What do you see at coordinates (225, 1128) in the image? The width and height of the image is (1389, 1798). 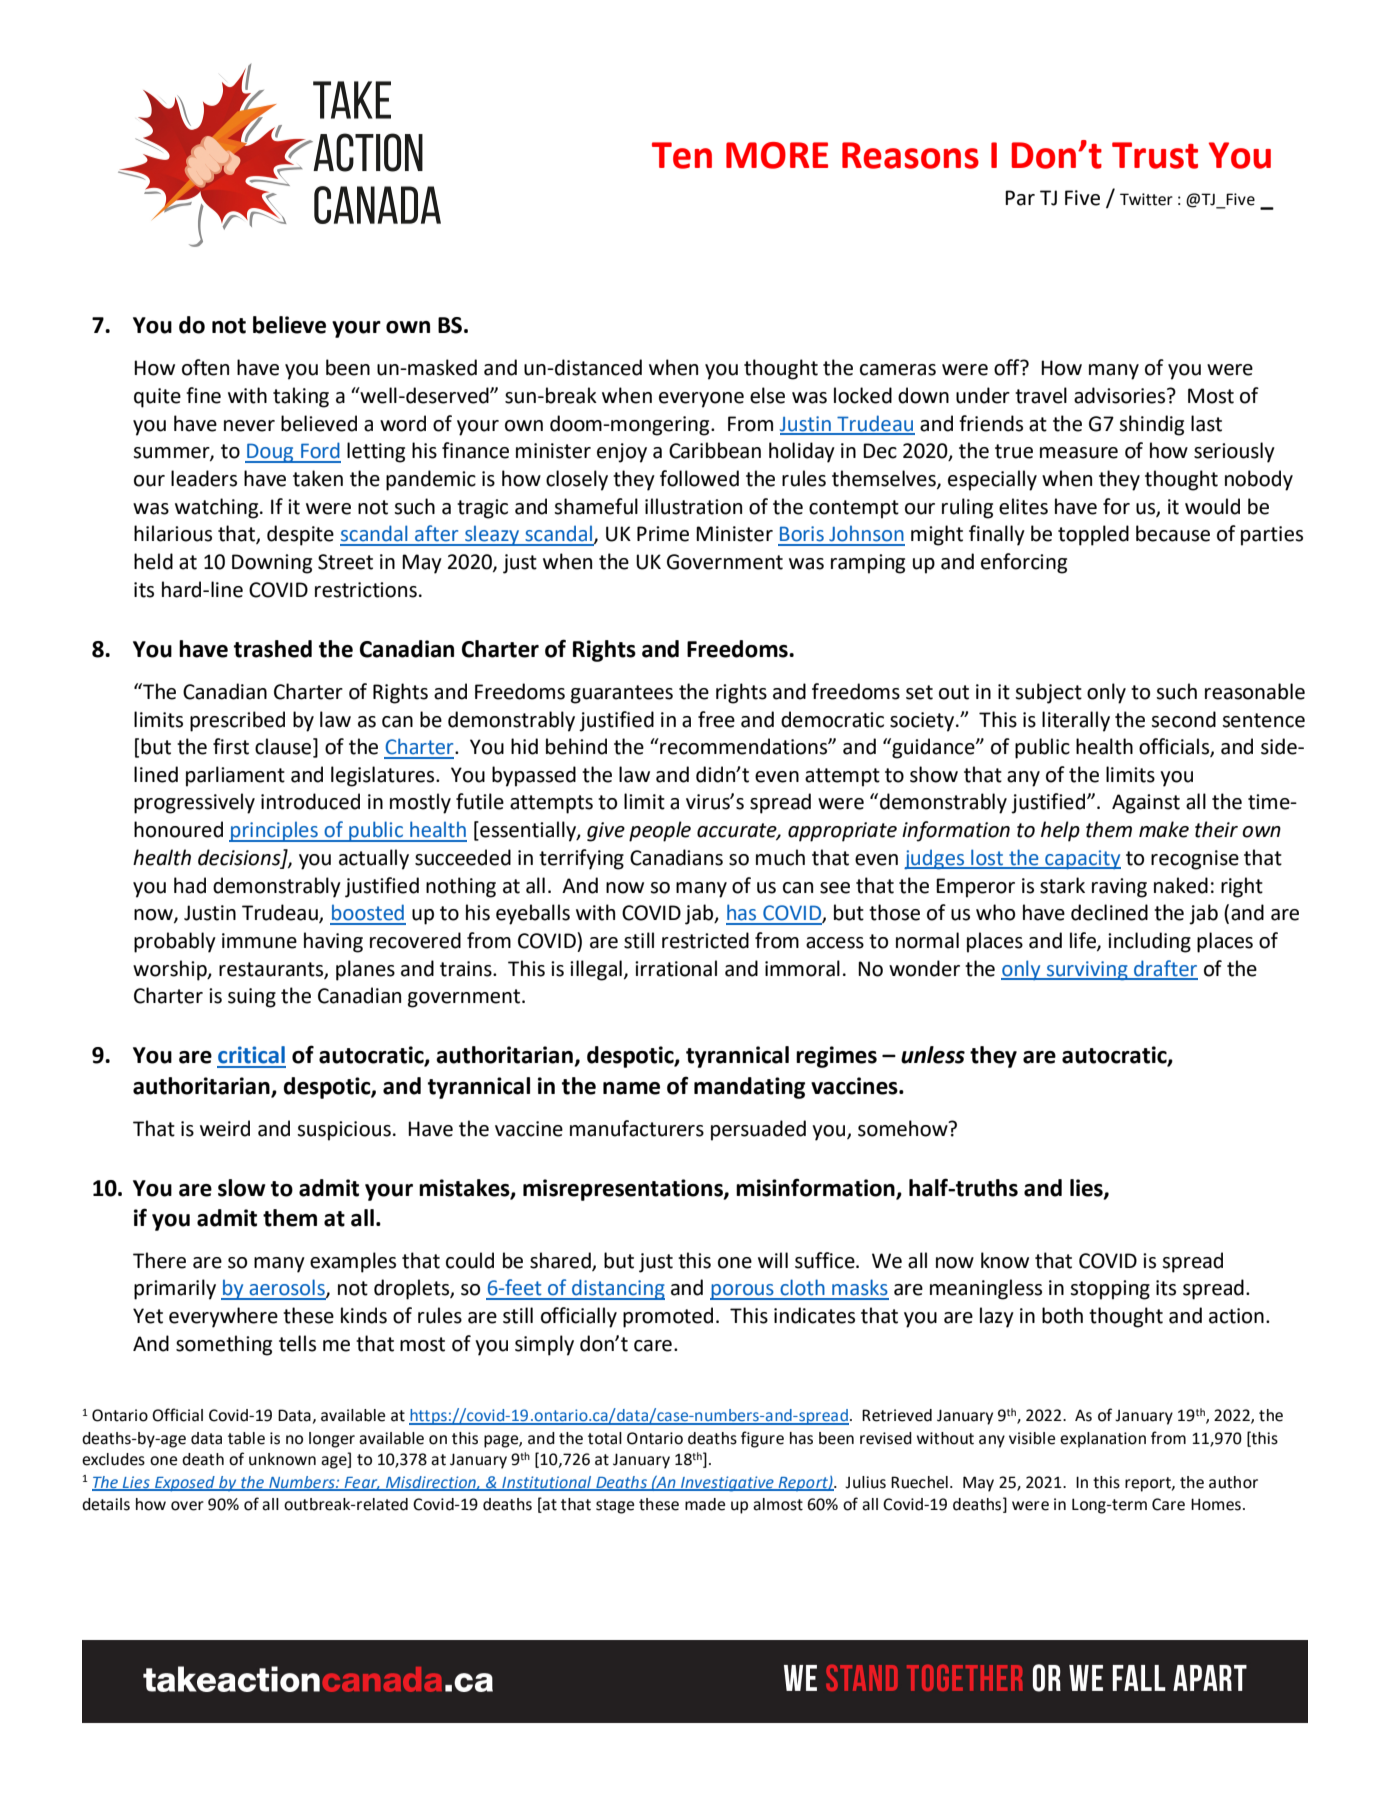 I see `weird` at bounding box center [225, 1128].
